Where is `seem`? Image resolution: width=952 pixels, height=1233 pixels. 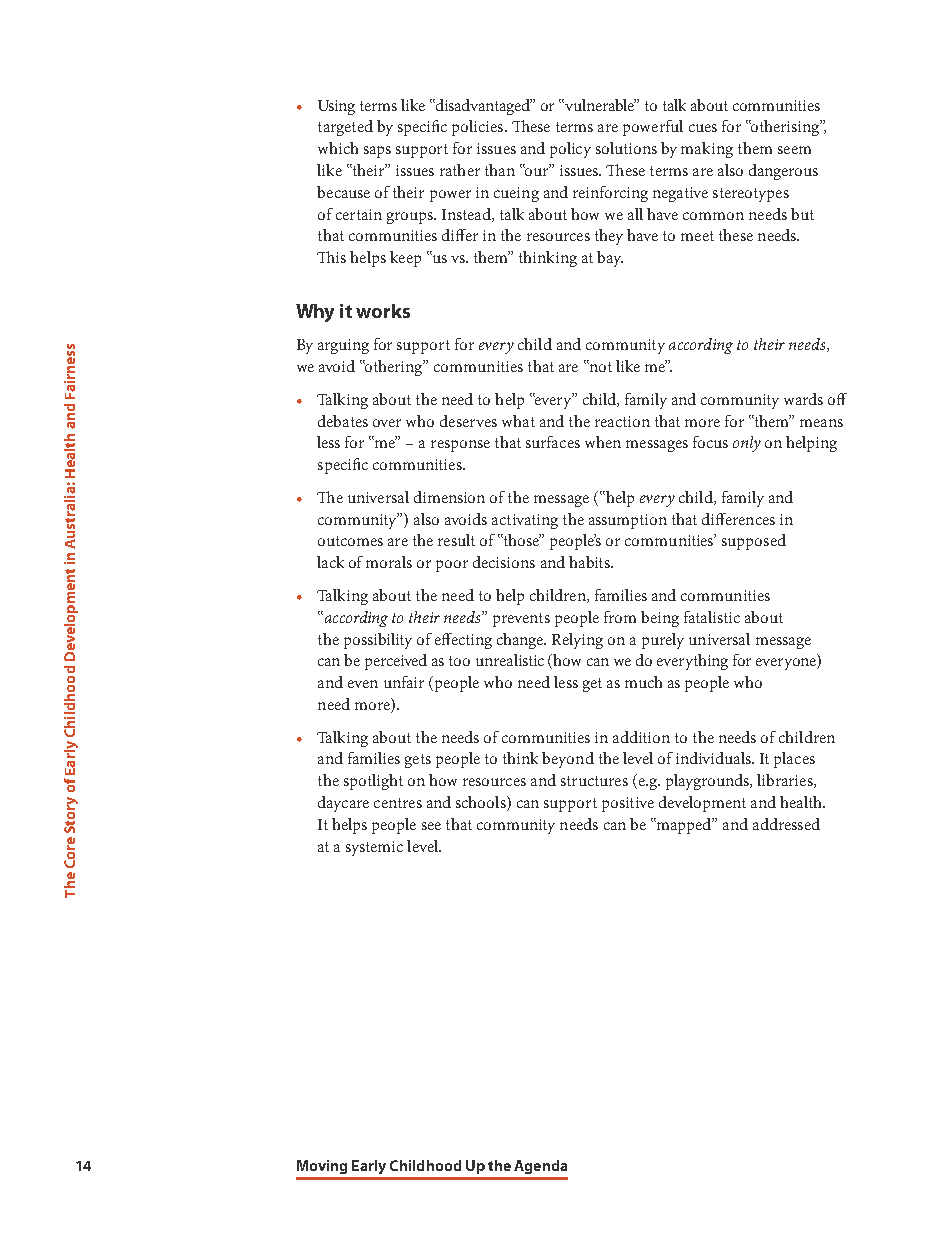 seem is located at coordinates (794, 150).
